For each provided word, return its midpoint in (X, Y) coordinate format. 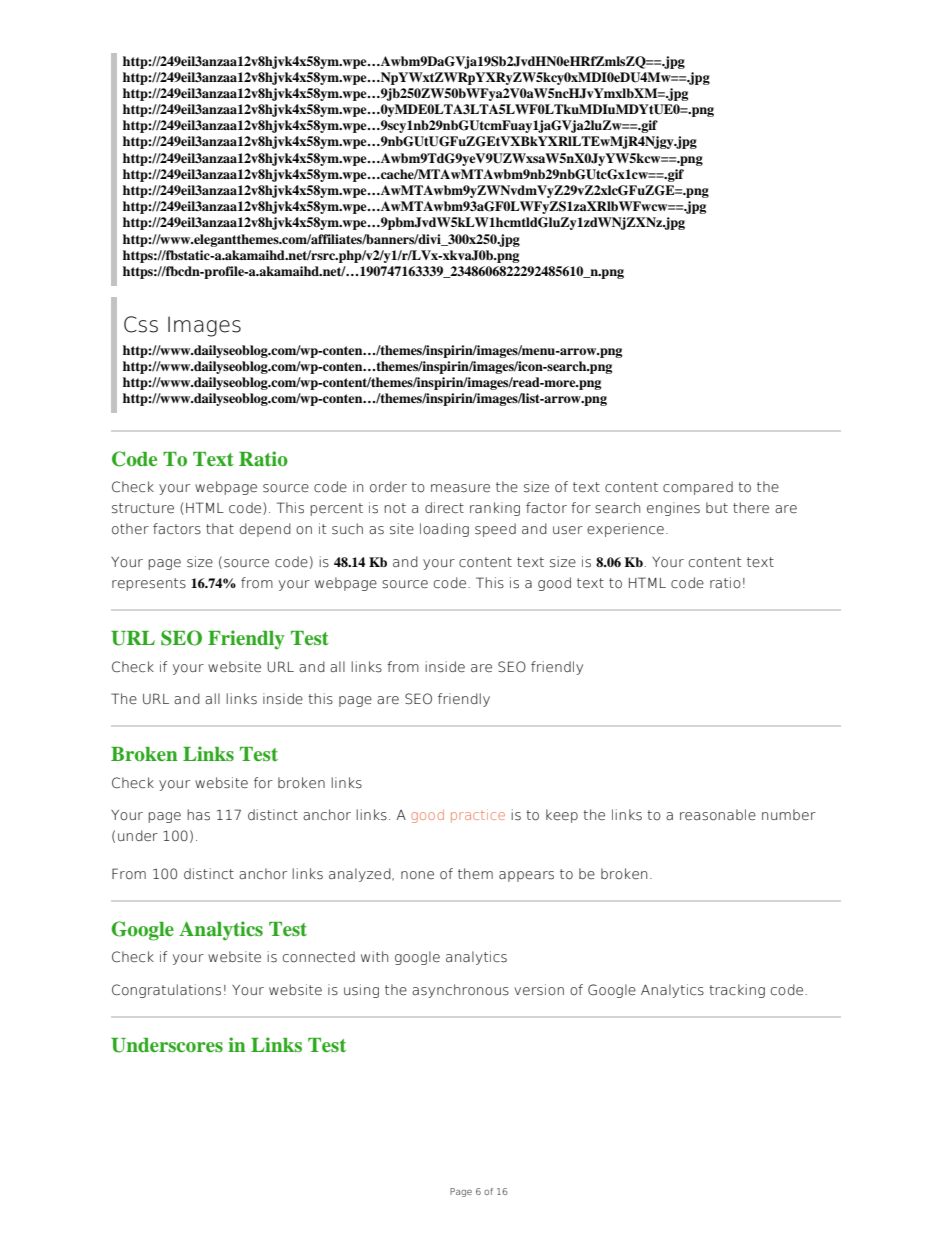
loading (444, 530)
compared (698, 488)
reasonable (718, 815)
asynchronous (460, 991)
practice (478, 817)
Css (141, 324)
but (717, 507)
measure (460, 488)
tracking (737, 991)
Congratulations (166, 991)
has (198, 815)
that (220, 529)
